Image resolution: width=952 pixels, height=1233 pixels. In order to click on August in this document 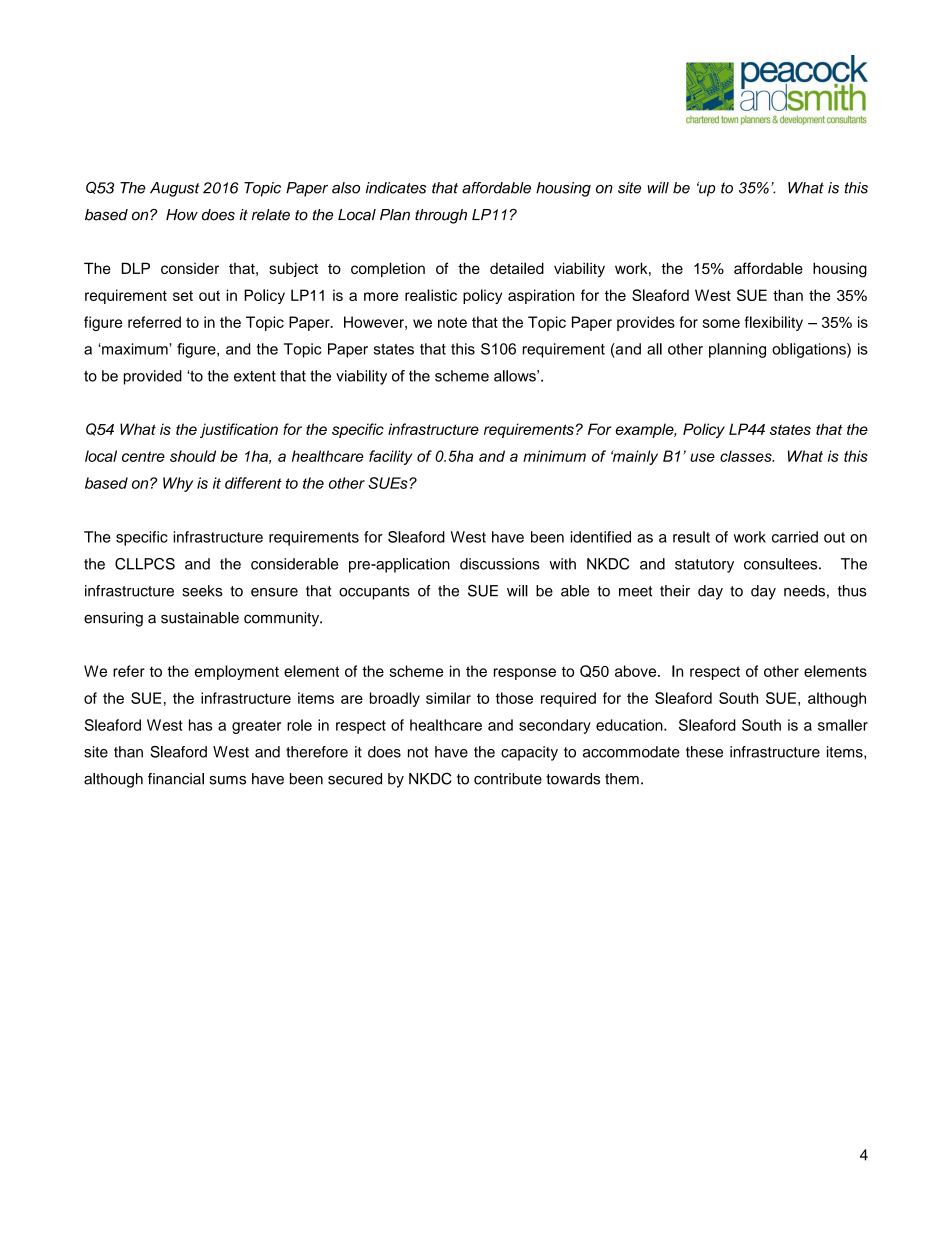, I will do `click(174, 189)`.
